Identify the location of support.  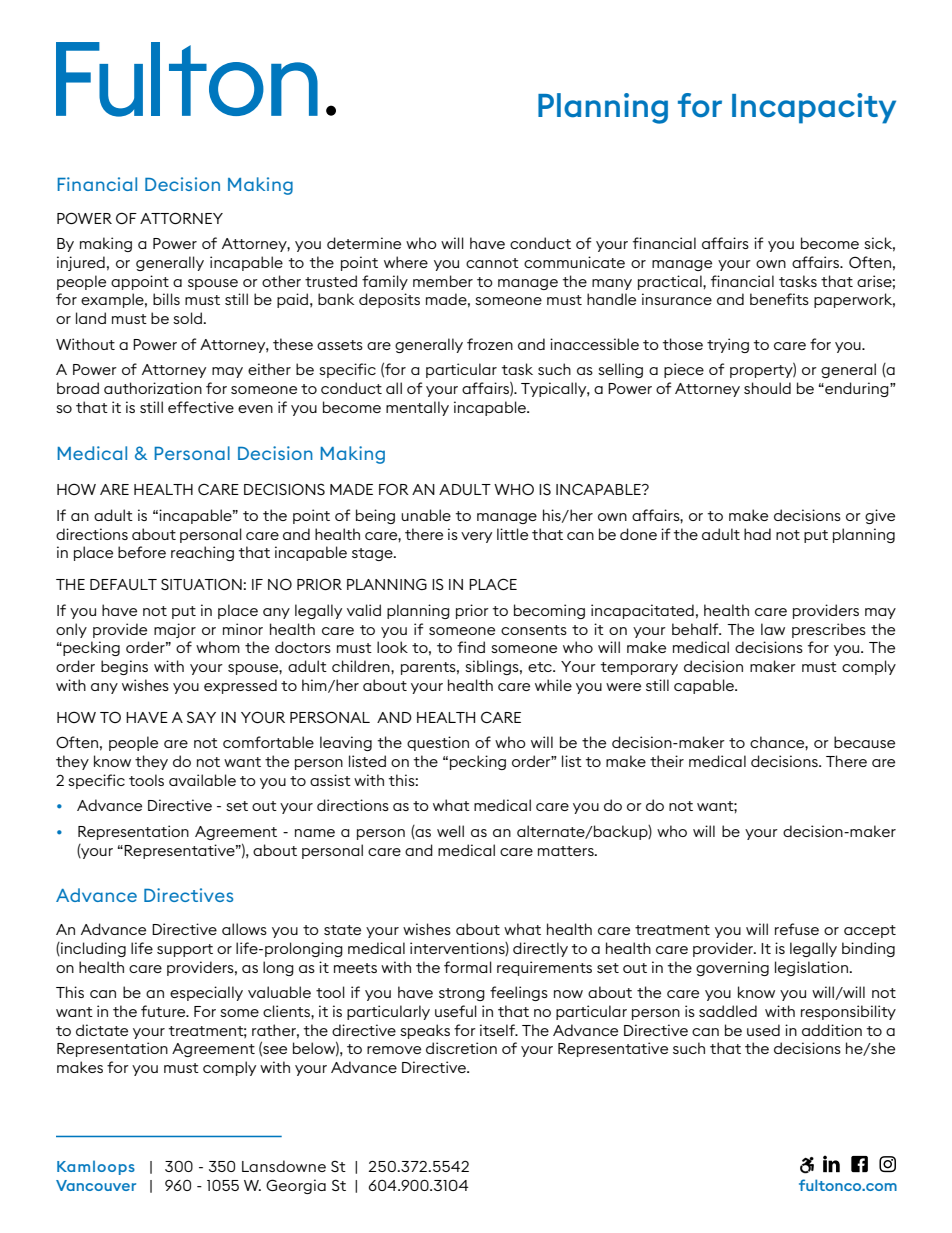
(185, 950).
